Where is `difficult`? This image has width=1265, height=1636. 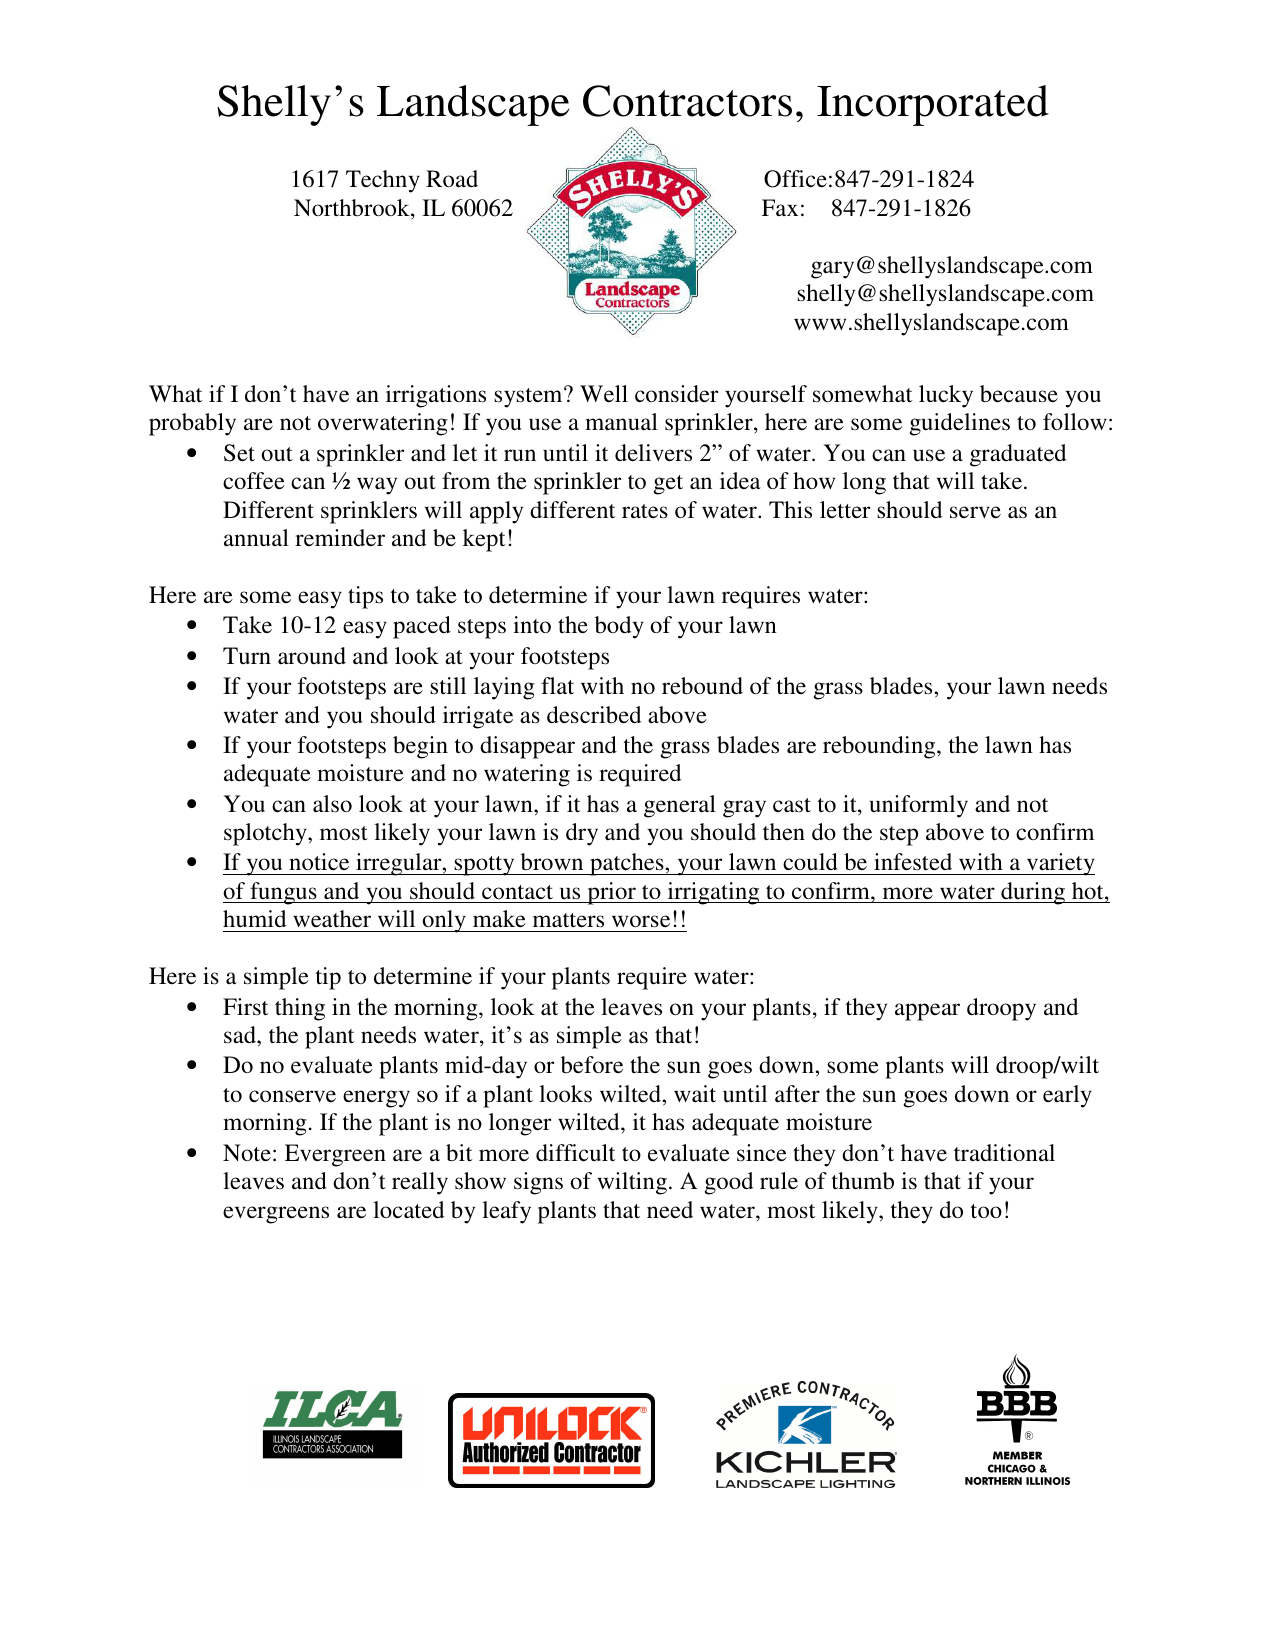 difficult is located at coordinates (575, 1153).
